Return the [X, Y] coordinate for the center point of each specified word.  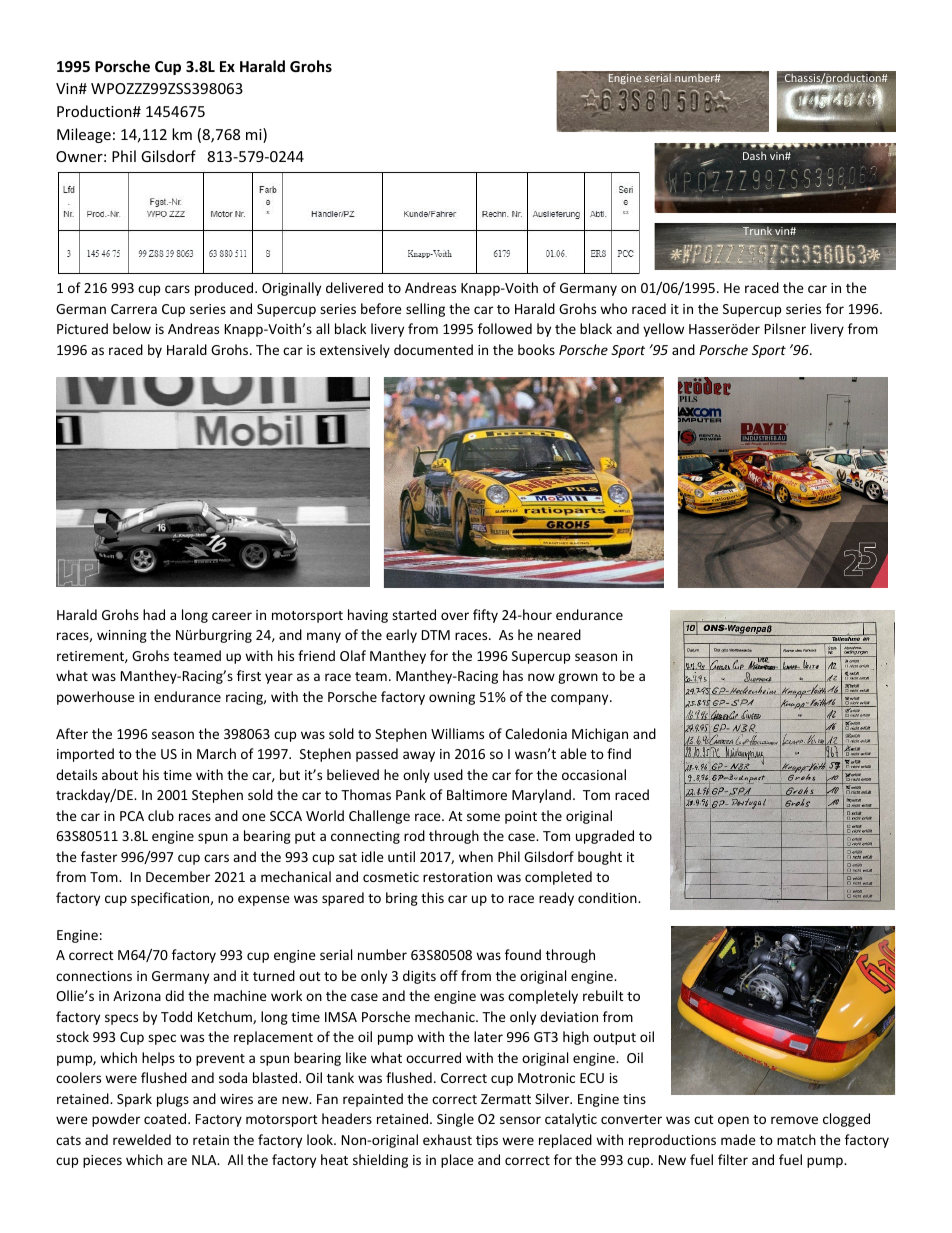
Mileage [84, 135]
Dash [754, 155]
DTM [436, 635]
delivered [354, 287]
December [178, 876]
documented [433, 349]
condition [608, 897]
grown [578, 678]
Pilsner [785, 328]
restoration [457, 877]
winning [122, 636]
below [132, 328]
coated [166, 1118]
